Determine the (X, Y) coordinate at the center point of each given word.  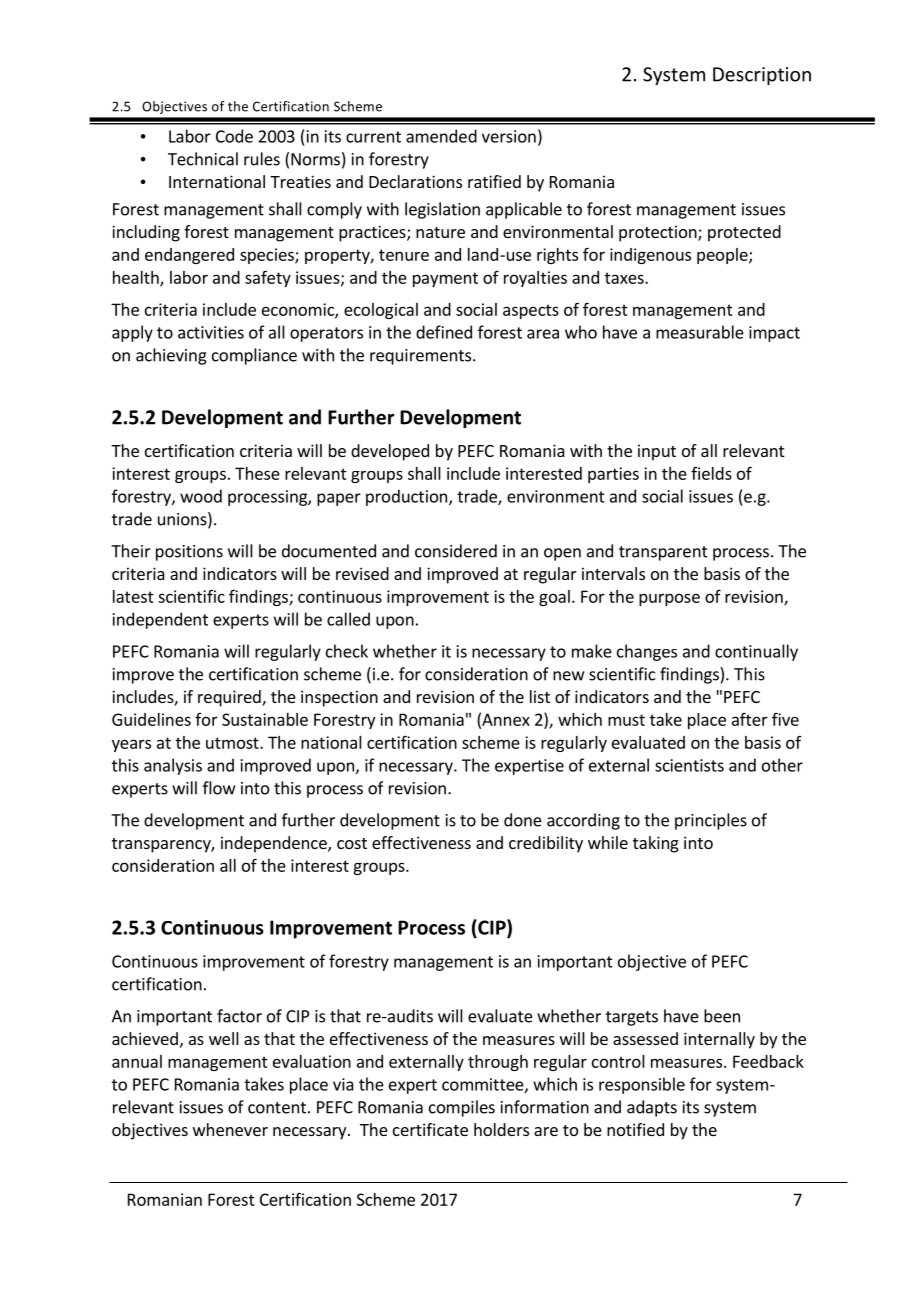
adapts (652, 1108)
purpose (669, 599)
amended (441, 136)
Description (762, 76)
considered (456, 551)
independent (160, 620)
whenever (230, 1129)
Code (234, 136)
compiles (462, 1108)
